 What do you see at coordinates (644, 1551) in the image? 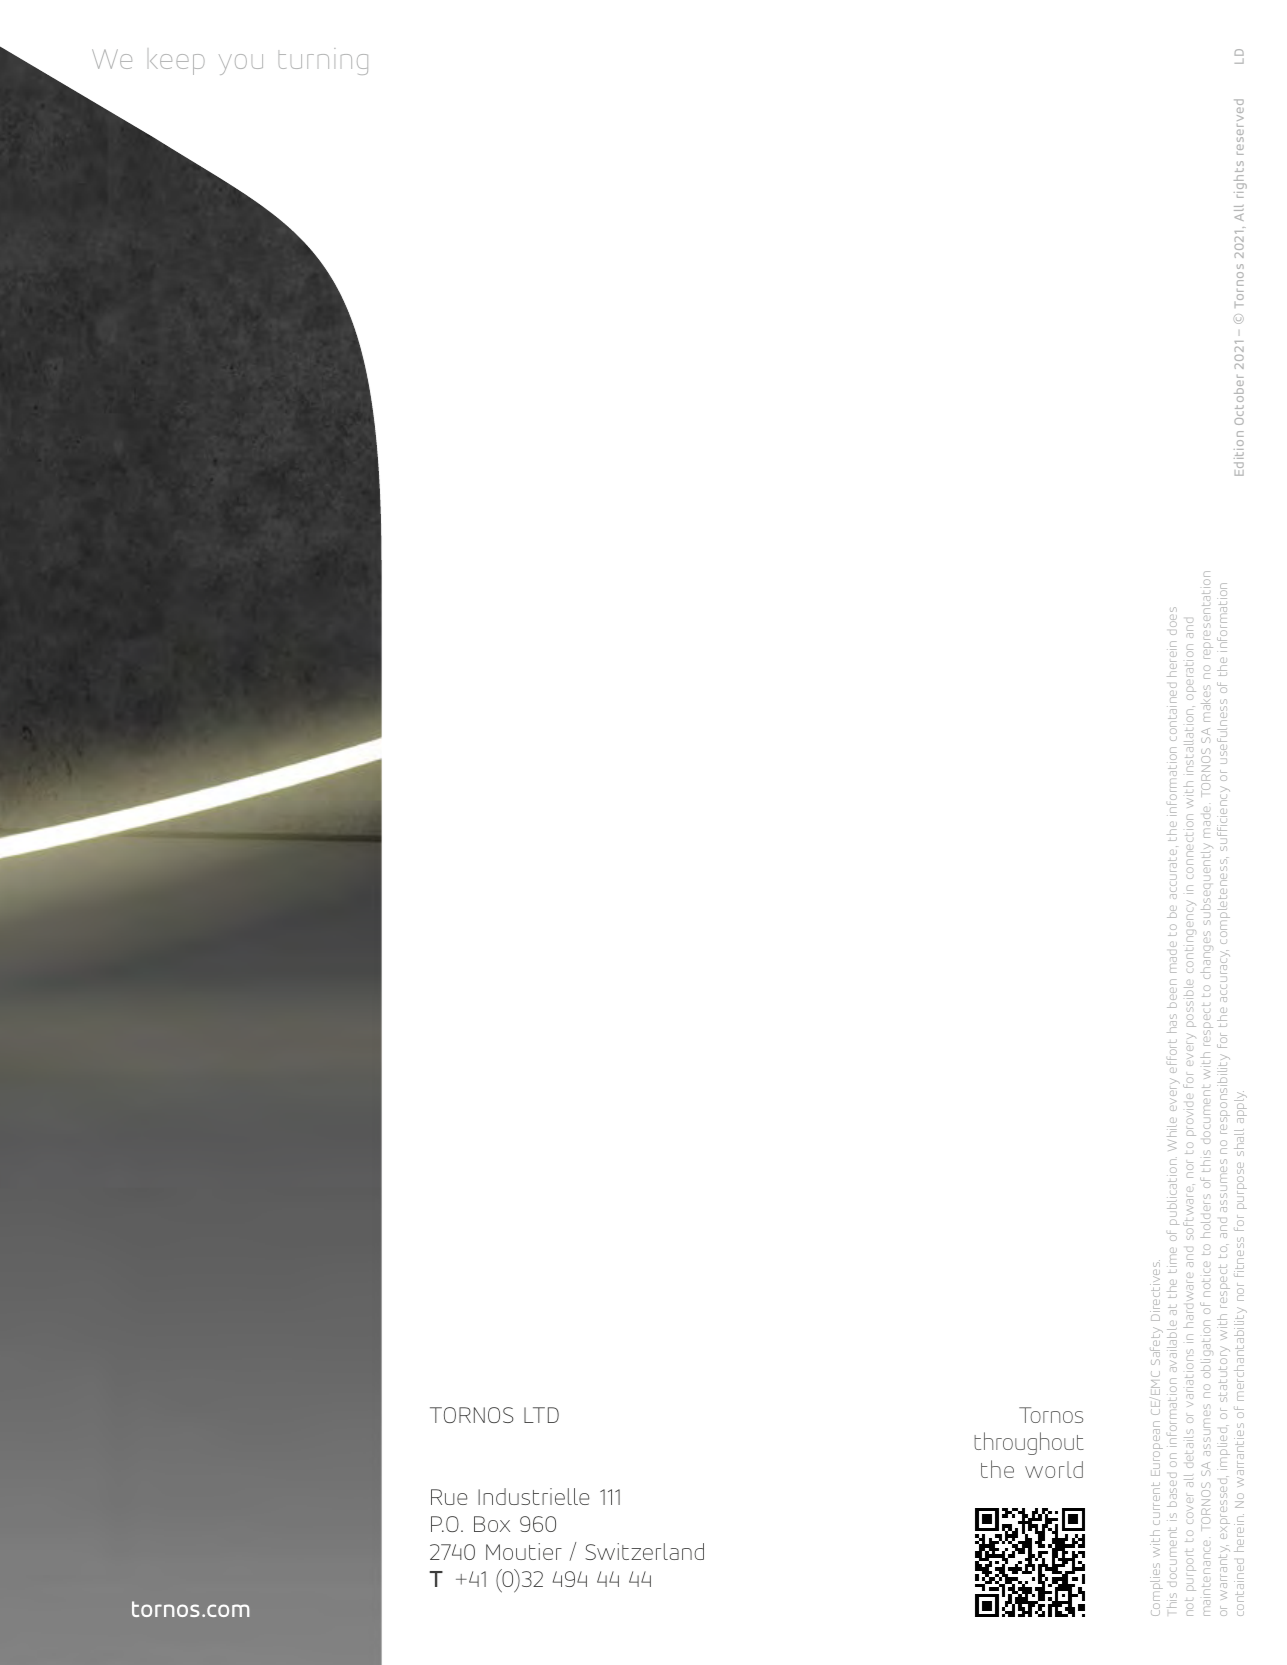
I see `Switzerland` at bounding box center [644, 1551].
